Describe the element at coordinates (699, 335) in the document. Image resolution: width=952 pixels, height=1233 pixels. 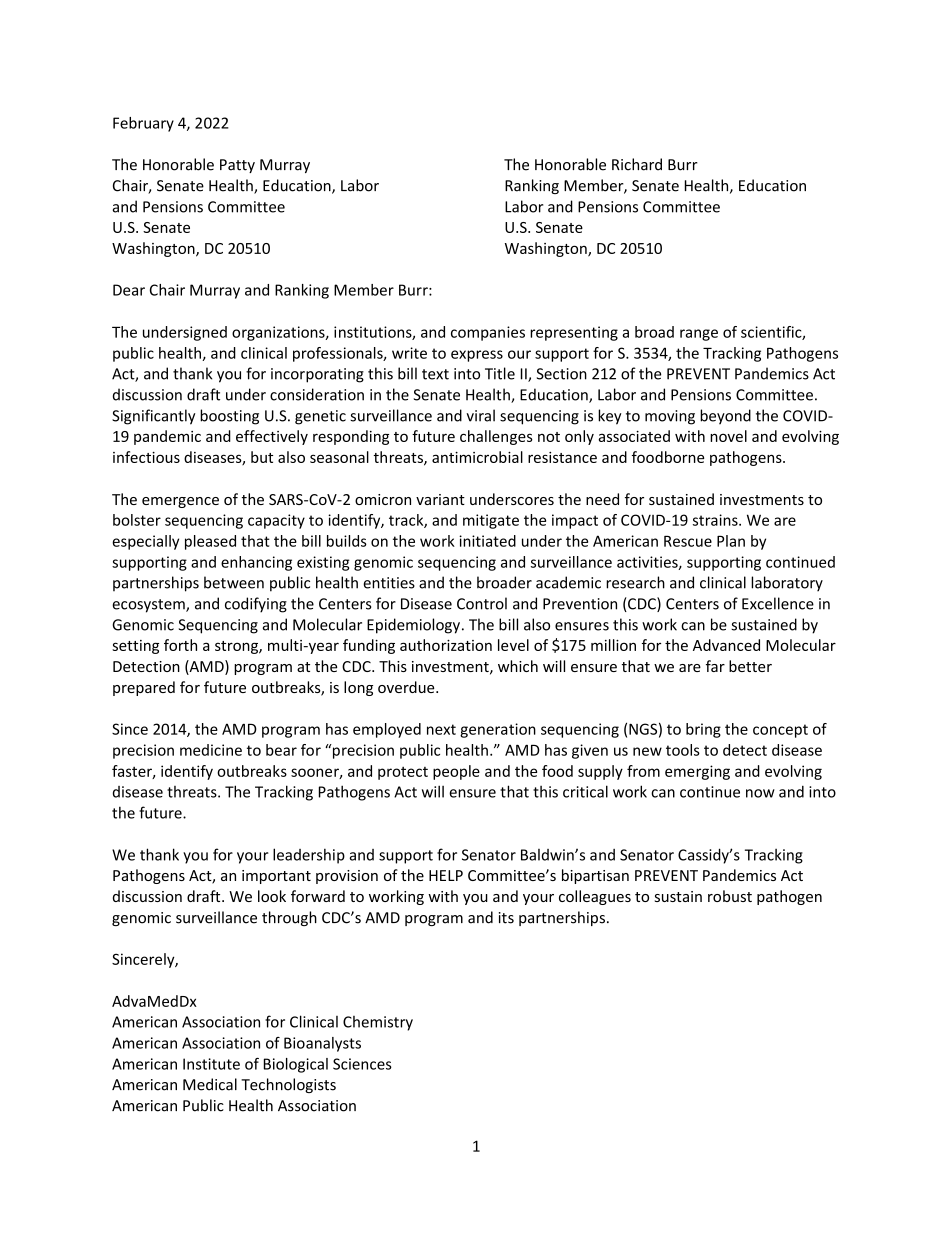
I see `range` at that location.
